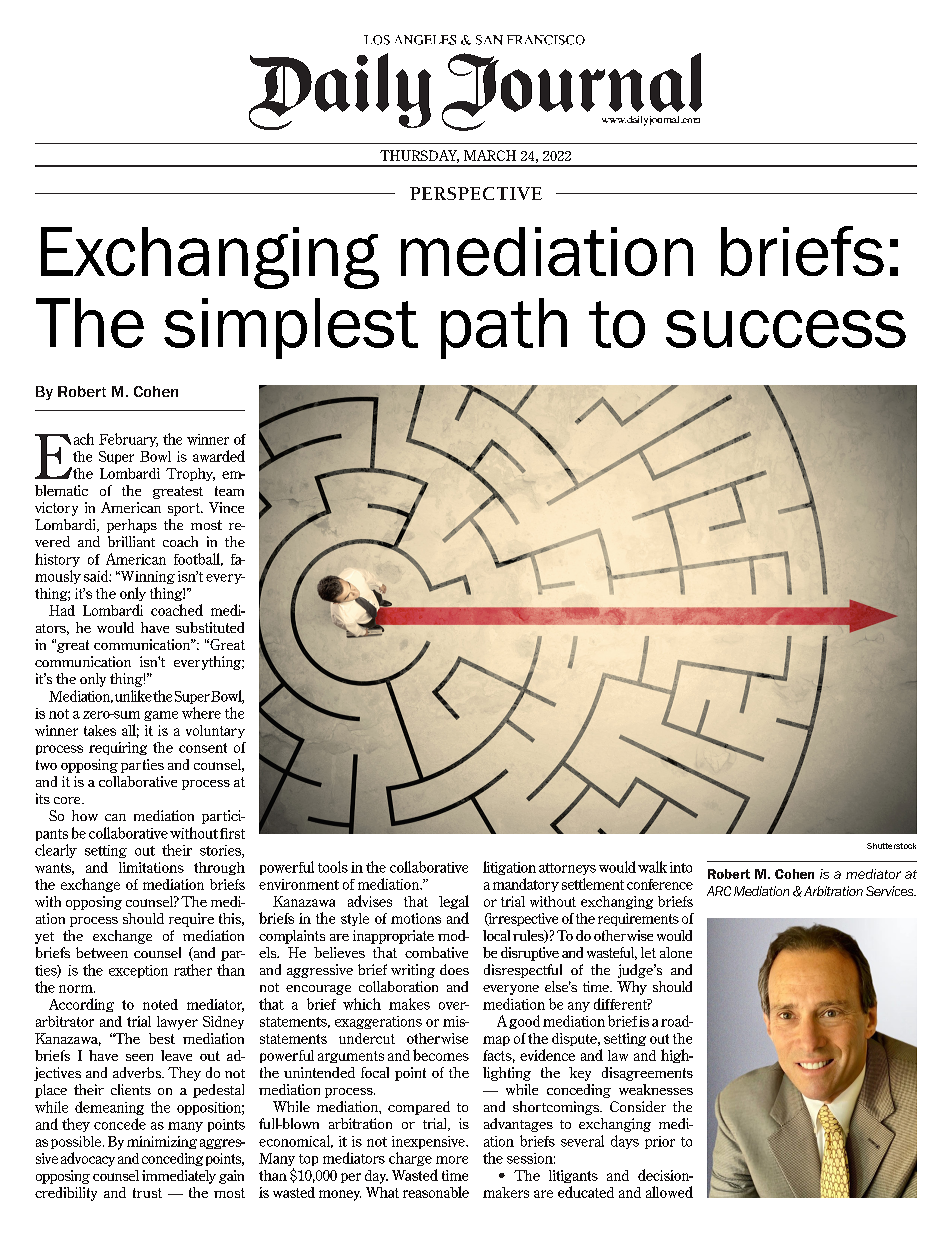 The height and width of the page is (1233, 952). What do you see at coordinates (226, 507) in the page?
I see `Vince` at bounding box center [226, 507].
